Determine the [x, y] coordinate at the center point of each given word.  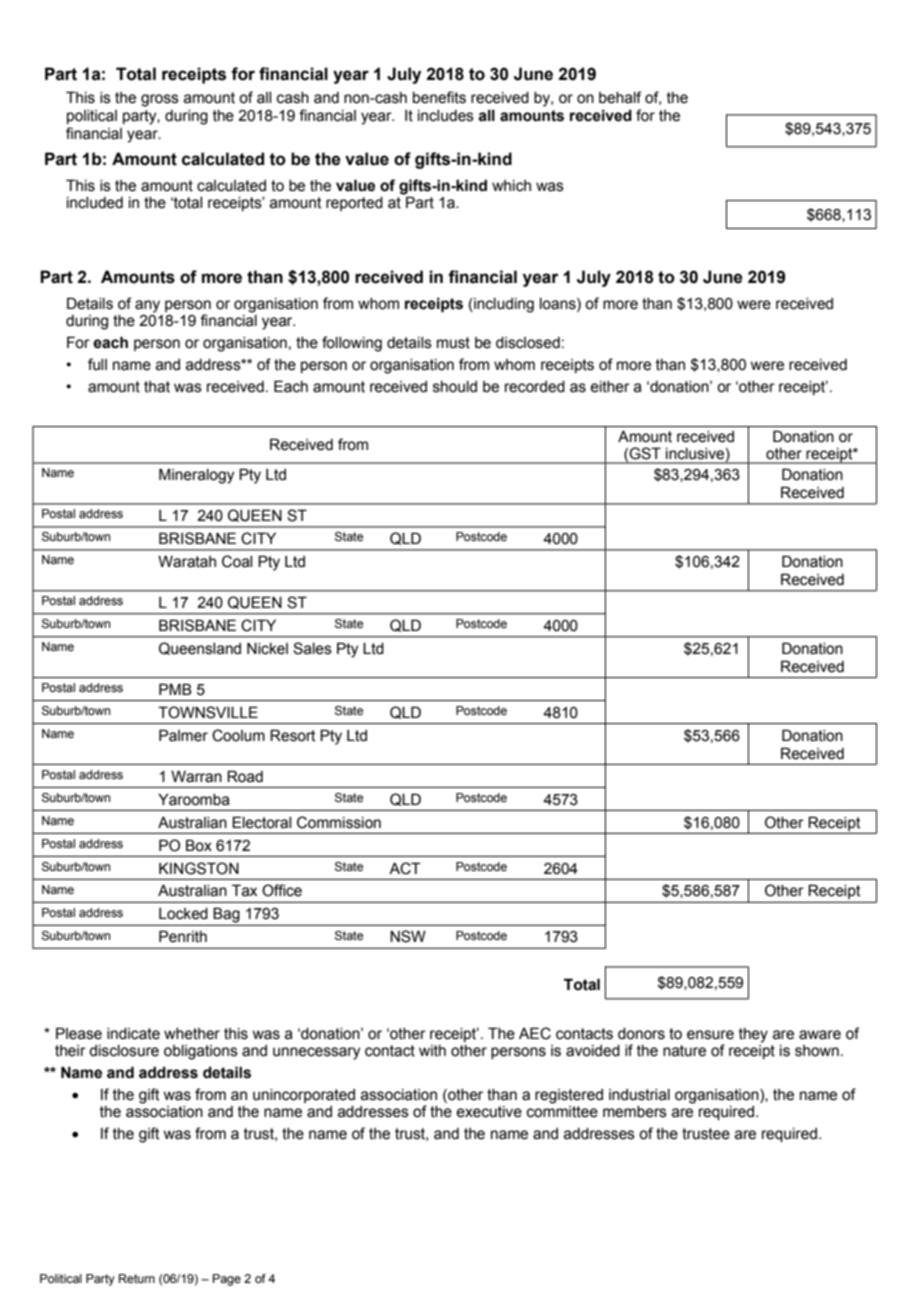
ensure [710, 1035]
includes [446, 116]
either [610, 387]
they [753, 1035]
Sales [312, 648]
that [157, 387]
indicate [133, 1034]
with [432, 1051]
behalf [620, 97]
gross [160, 100]
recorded [535, 387]
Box [199, 845]
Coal [237, 561]
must [453, 343]
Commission [339, 822]
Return [137, 1278]
